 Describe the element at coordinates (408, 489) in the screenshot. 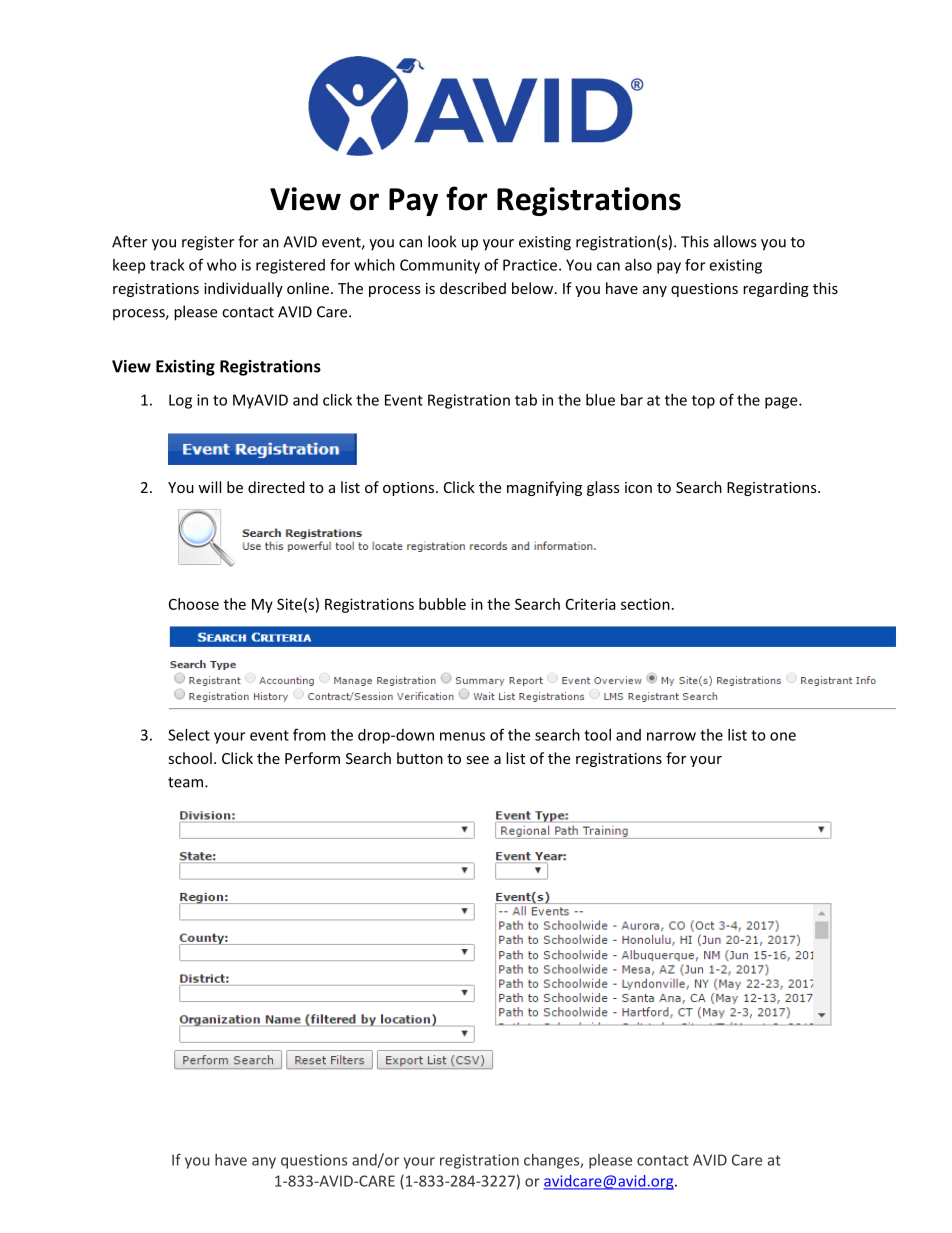

I see `options` at that location.
